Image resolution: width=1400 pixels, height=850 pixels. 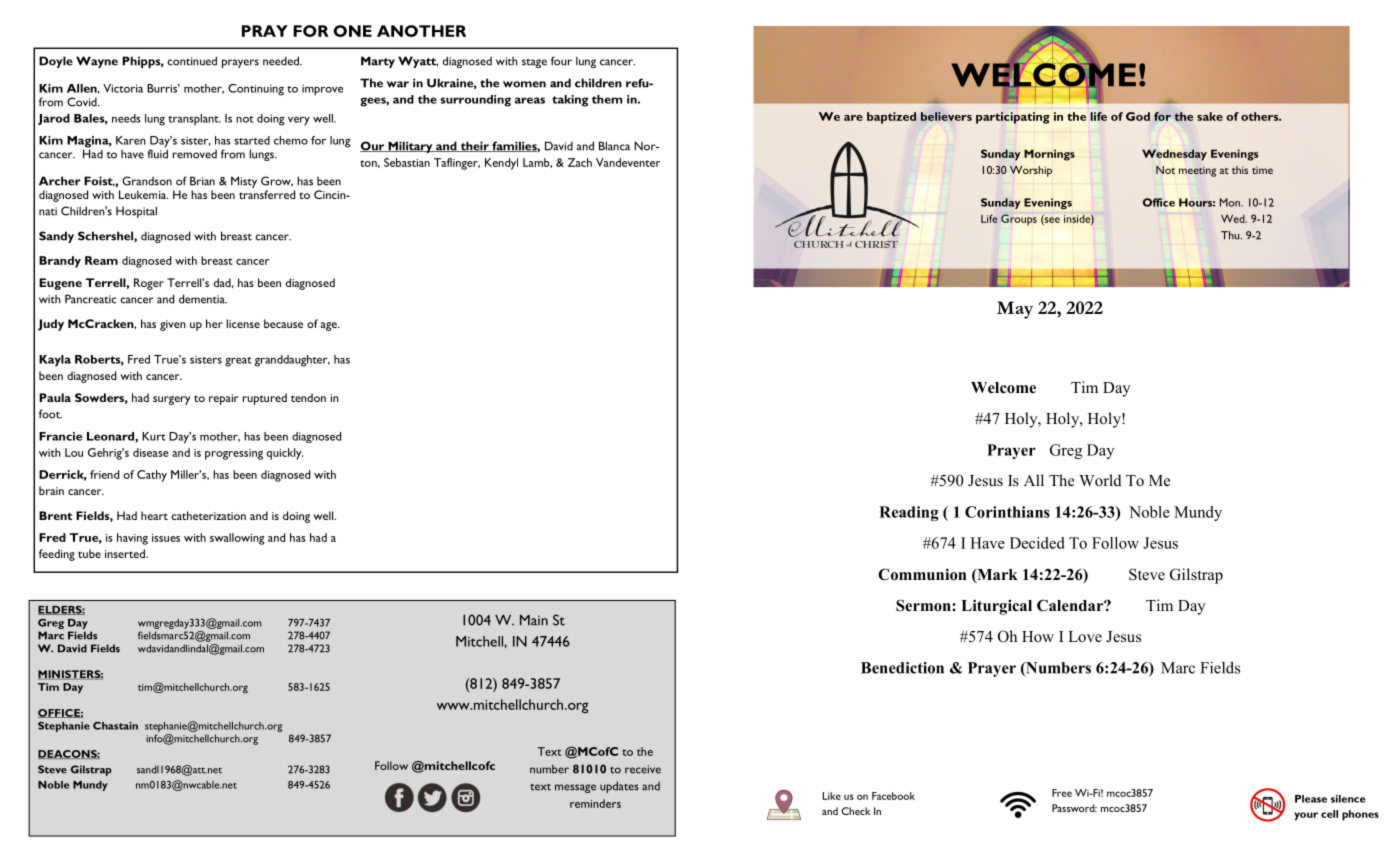 What do you see at coordinates (126, 553) in the screenshot?
I see `inserted` at bounding box center [126, 553].
